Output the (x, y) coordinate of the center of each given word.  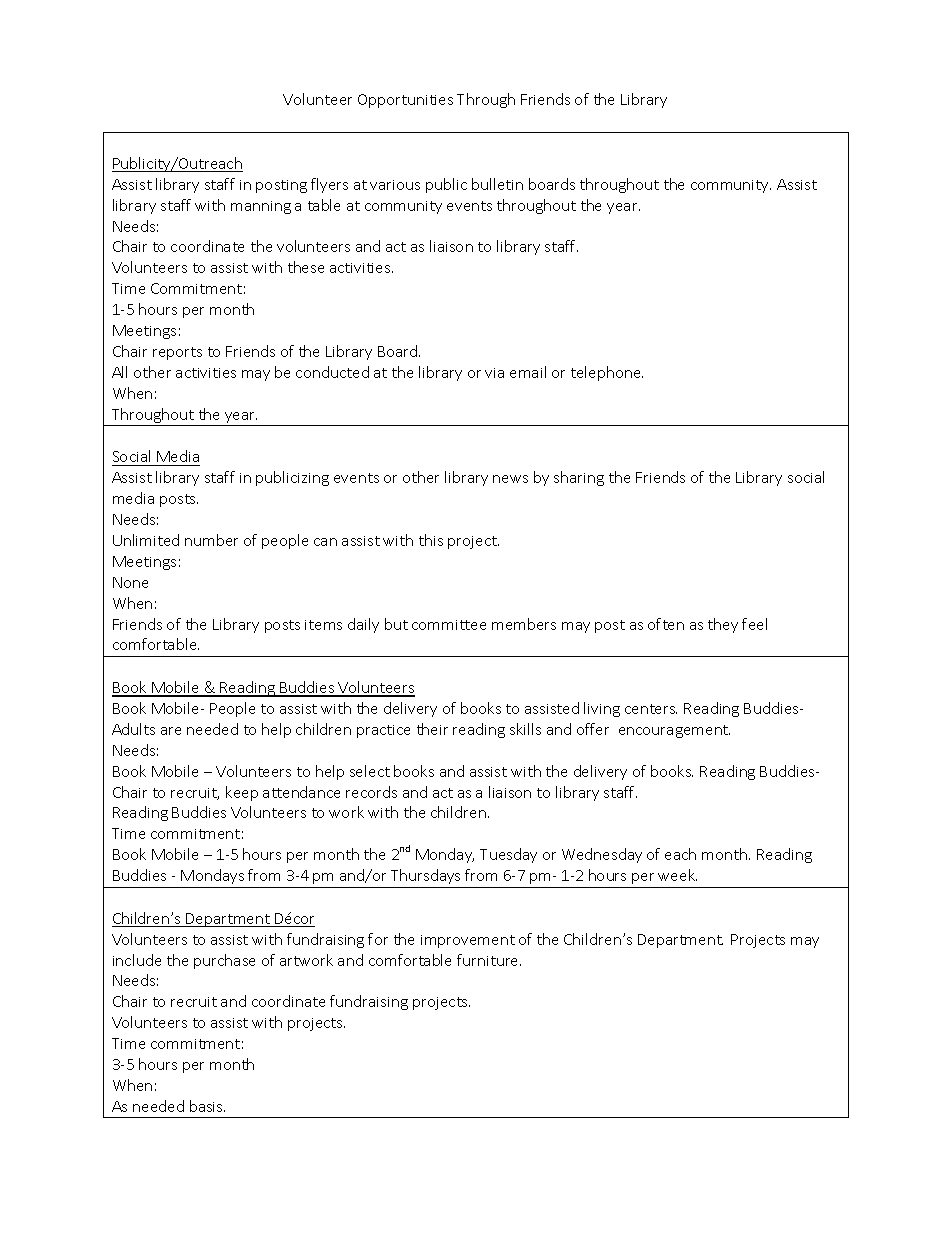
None (130, 582)
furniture (489, 960)
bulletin (497, 184)
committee (449, 625)
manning (261, 207)
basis (207, 1106)
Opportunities (405, 101)
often (666, 624)
